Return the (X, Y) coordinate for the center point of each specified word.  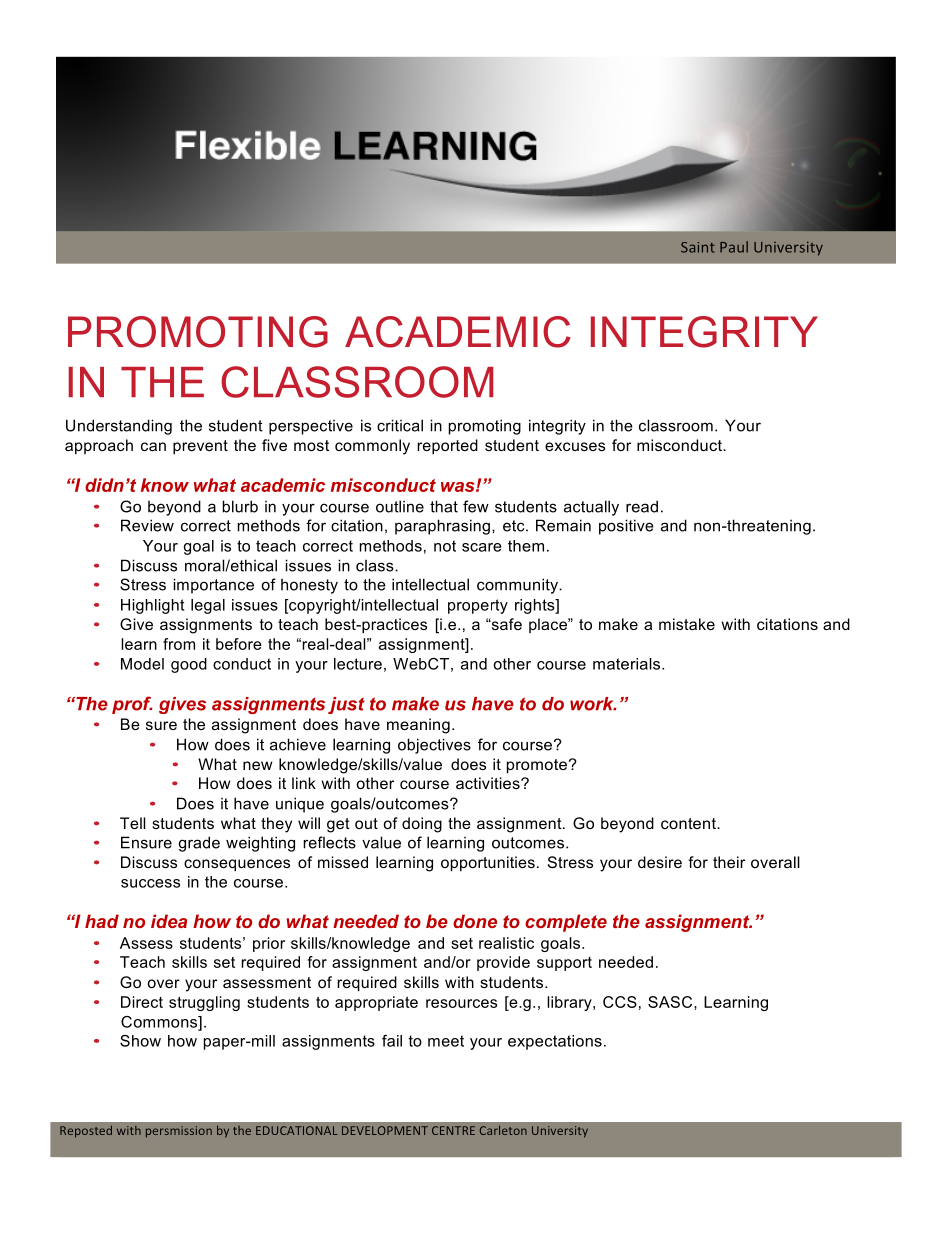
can (153, 446)
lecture (358, 664)
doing (422, 825)
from (179, 644)
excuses (575, 446)
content (689, 823)
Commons (160, 1023)
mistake (687, 624)
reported (447, 446)
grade (199, 844)
